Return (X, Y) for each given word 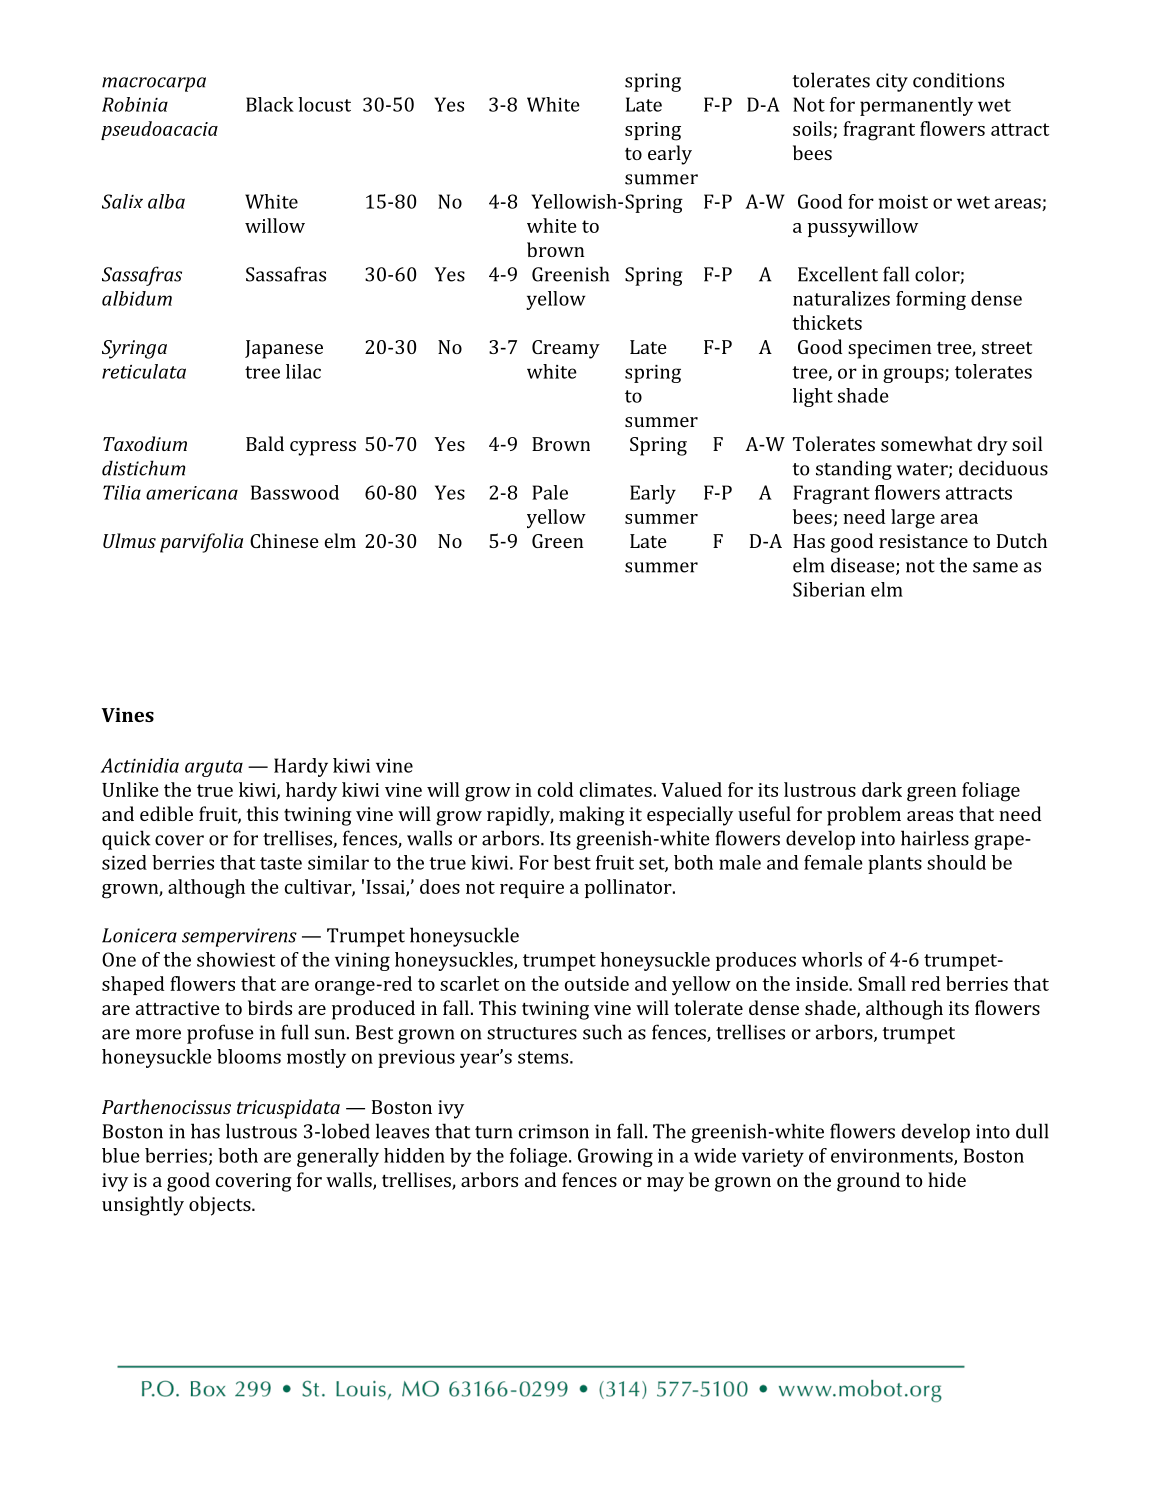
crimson (554, 1131)
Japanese (284, 349)
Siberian (829, 589)
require (532, 889)
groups (914, 375)
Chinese (284, 540)
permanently (916, 106)
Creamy (566, 349)
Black (270, 104)
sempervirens (239, 937)
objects (221, 1206)
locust (324, 104)
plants (895, 864)
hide (947, 1179)
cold (555, 789)
